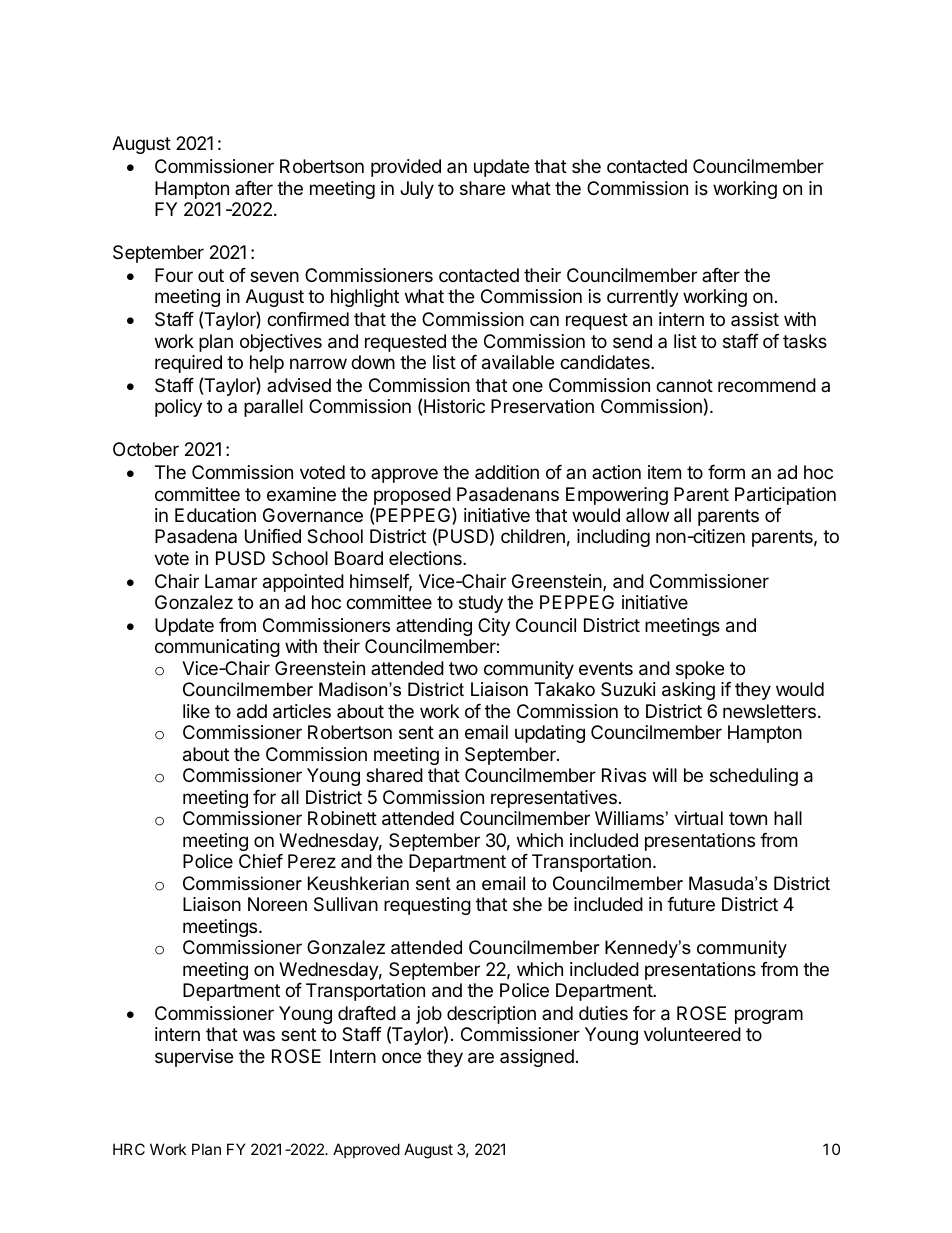 Image resolution: width=952 pixels, height=1233 pixels. Describe the element at coordinates (700, 670) in the document. I see `spoke` at that location.
